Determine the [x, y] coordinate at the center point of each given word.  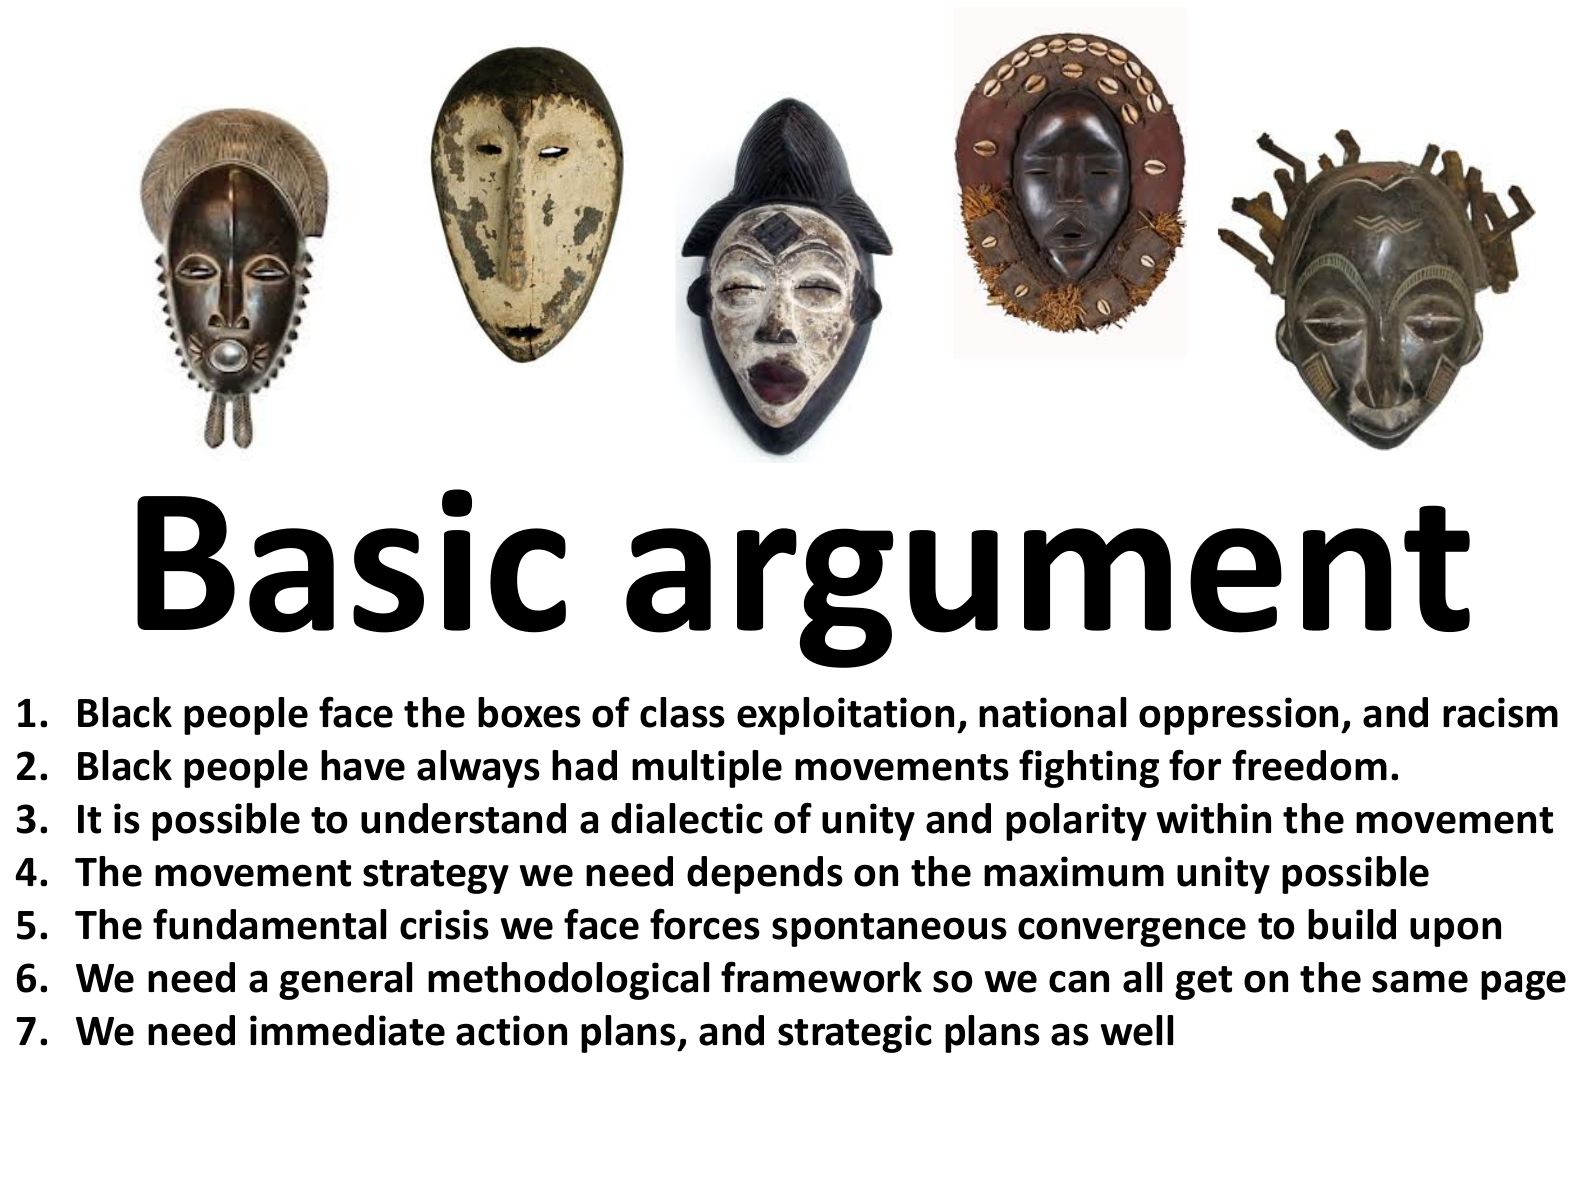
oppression [1238, 716]
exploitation [845, 716]
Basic [351, 561]
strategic [855, 1034]
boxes [529, 712]
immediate [347, 1030]
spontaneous [889, 930]
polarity [1076, 822]
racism [1500, 712]
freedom [1309, 765]
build [1352, 924]
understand [463, 818]
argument [1048, 586]
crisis [444, 924]
